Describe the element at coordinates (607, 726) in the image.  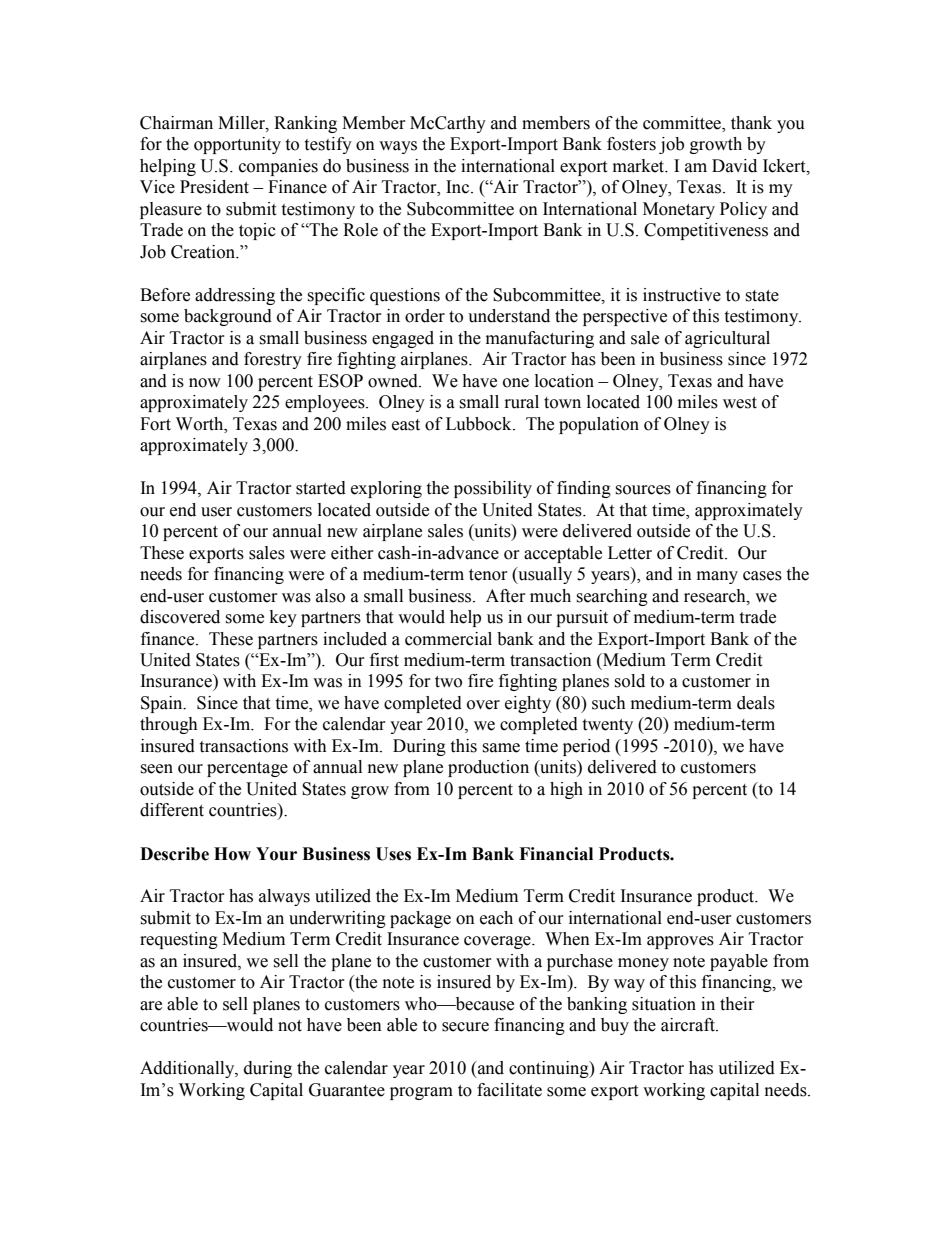
I see `twenty` at that location.
